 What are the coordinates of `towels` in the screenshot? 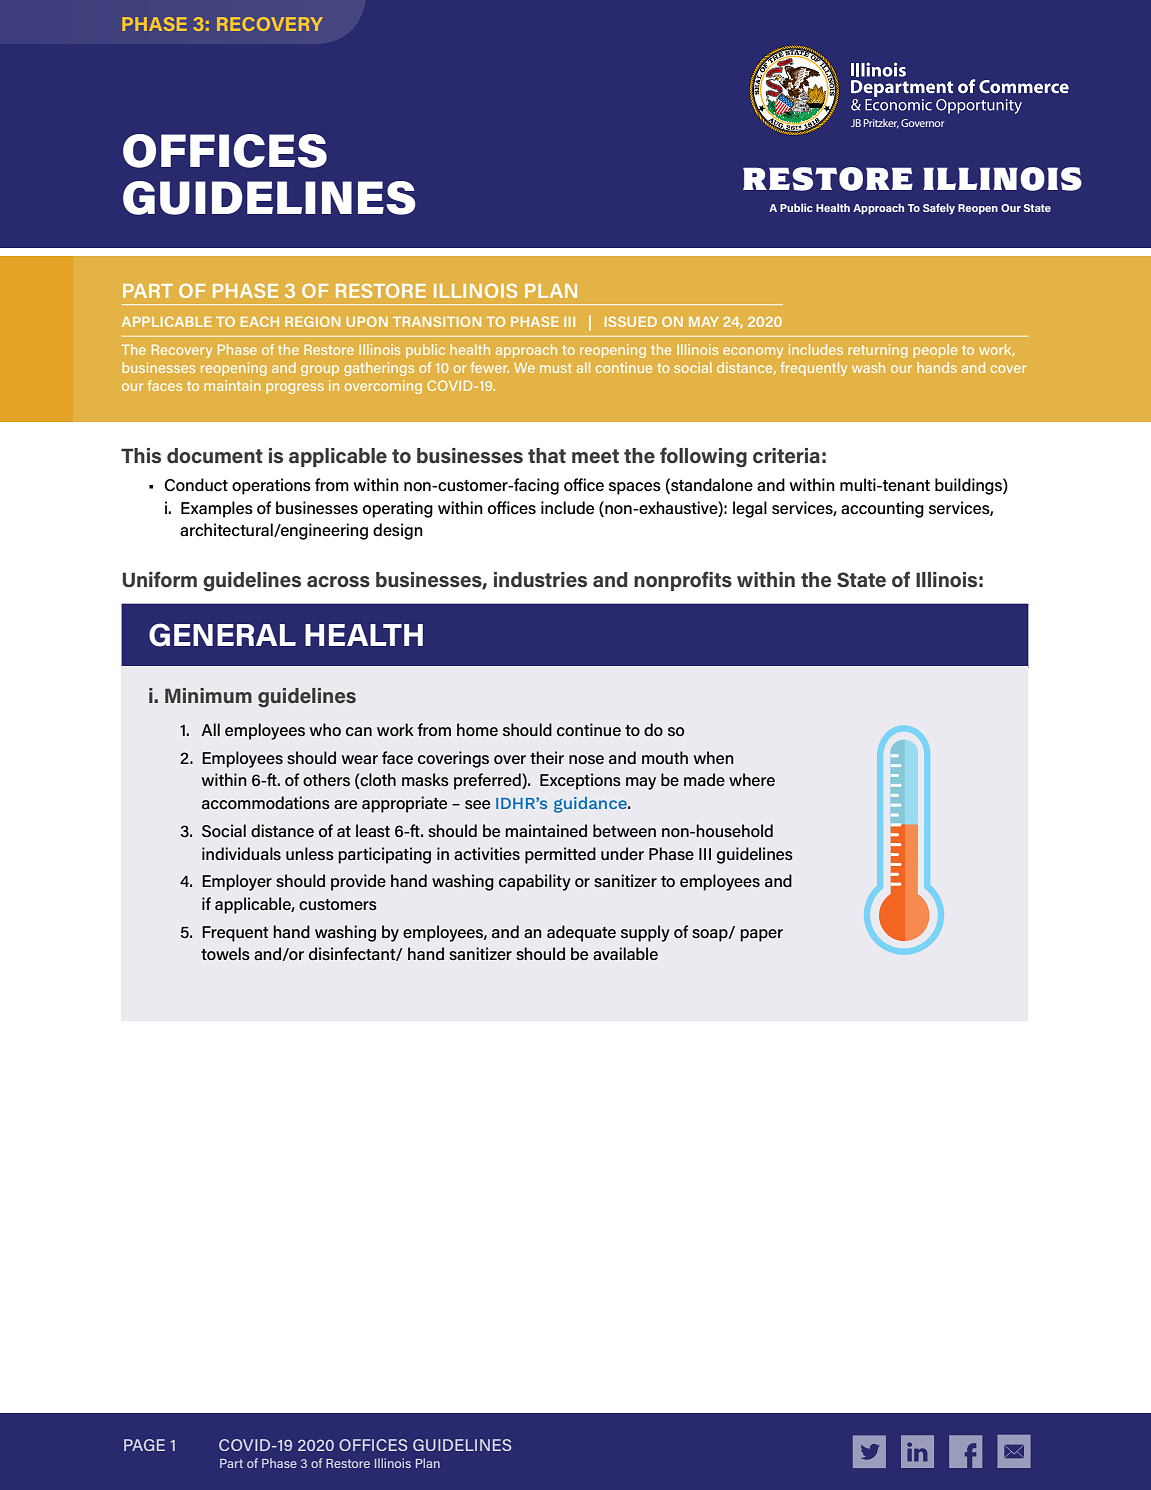 It's located at (225, 953).
